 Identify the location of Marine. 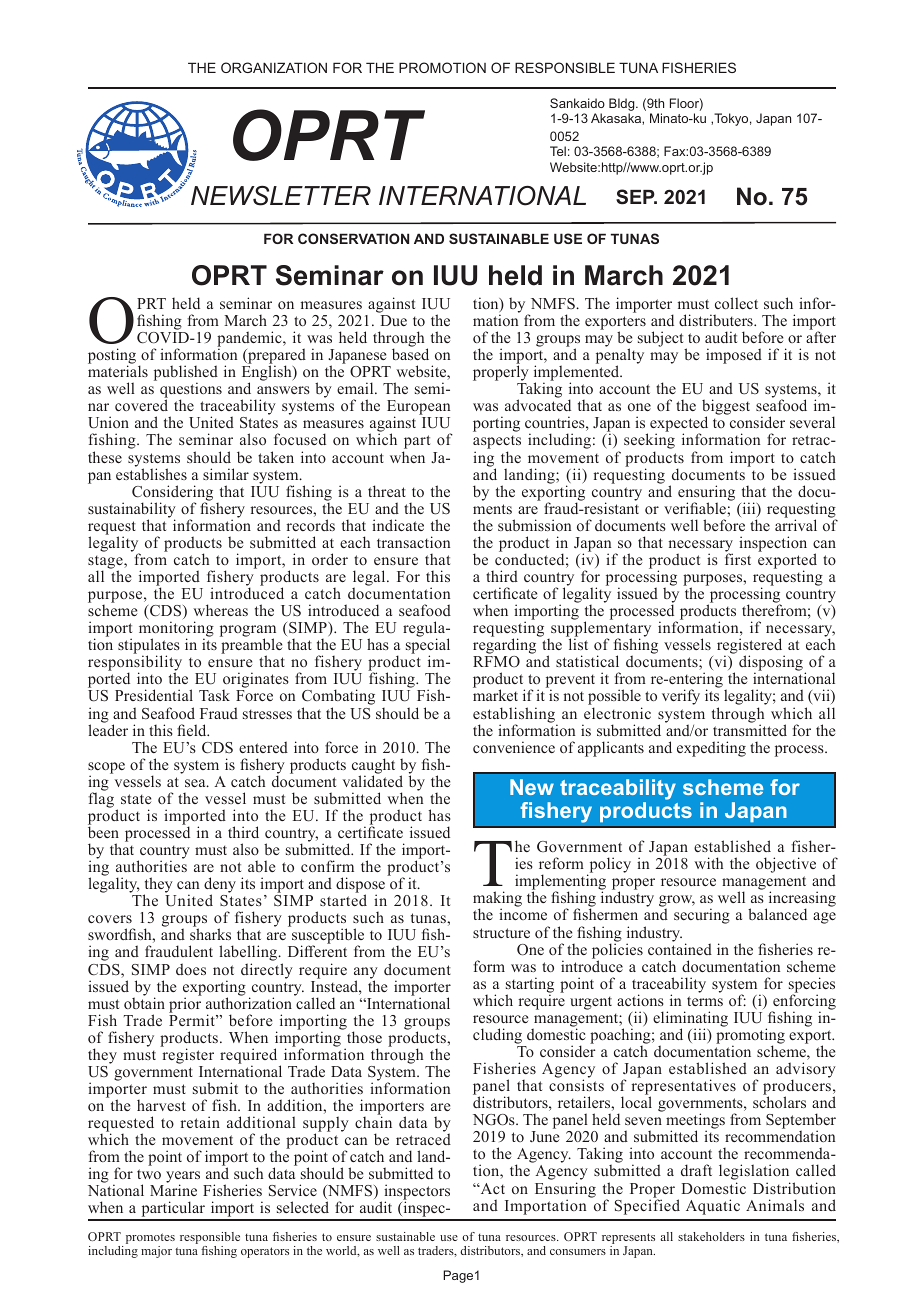
(173, 1190).
